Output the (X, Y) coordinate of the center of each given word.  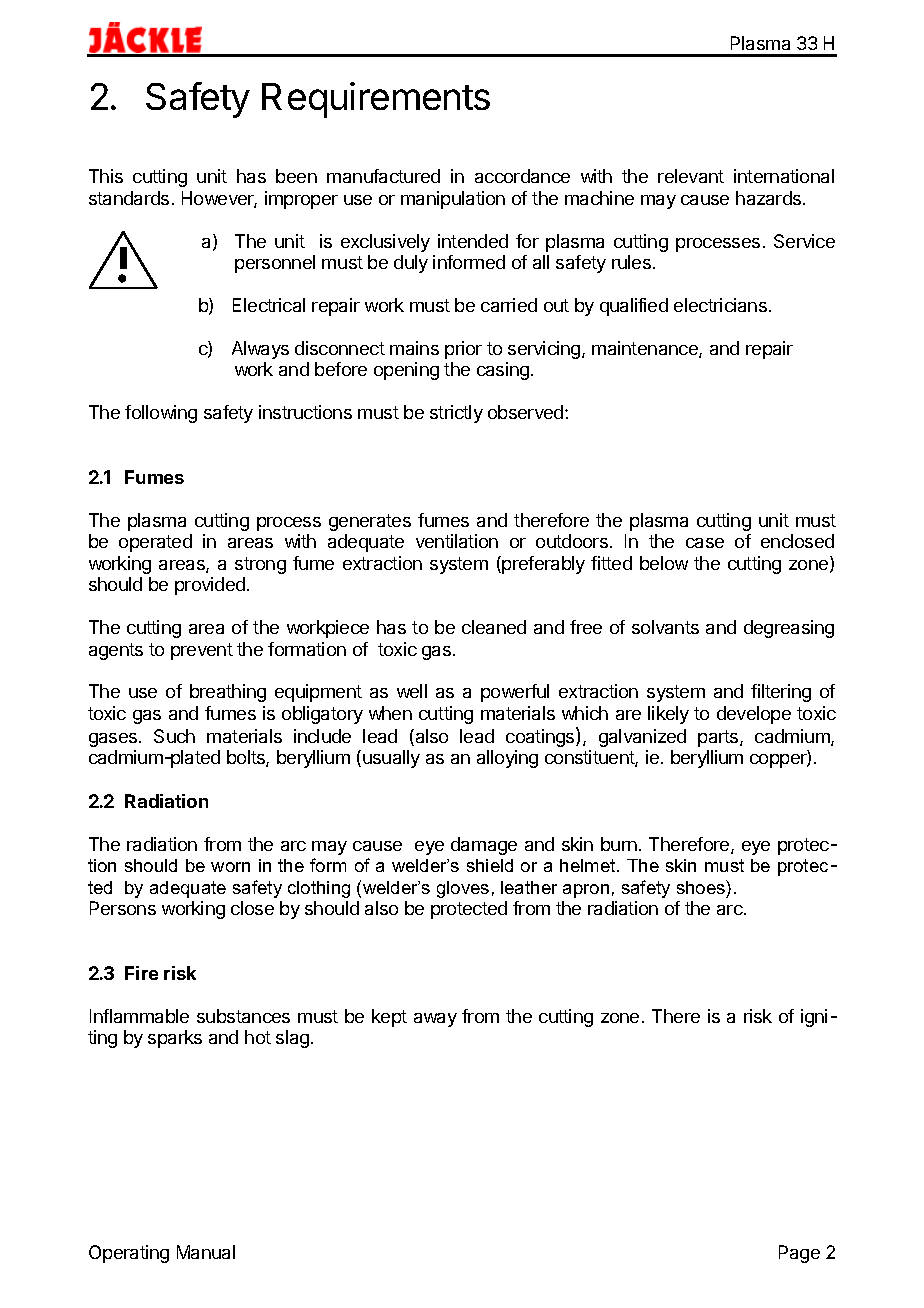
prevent (202, 651)
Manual (206, 1252)
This (106, 176)
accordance (522, 176)
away (435, 1020)
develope (754, 715)
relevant (691, 176)
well (412, 691)
